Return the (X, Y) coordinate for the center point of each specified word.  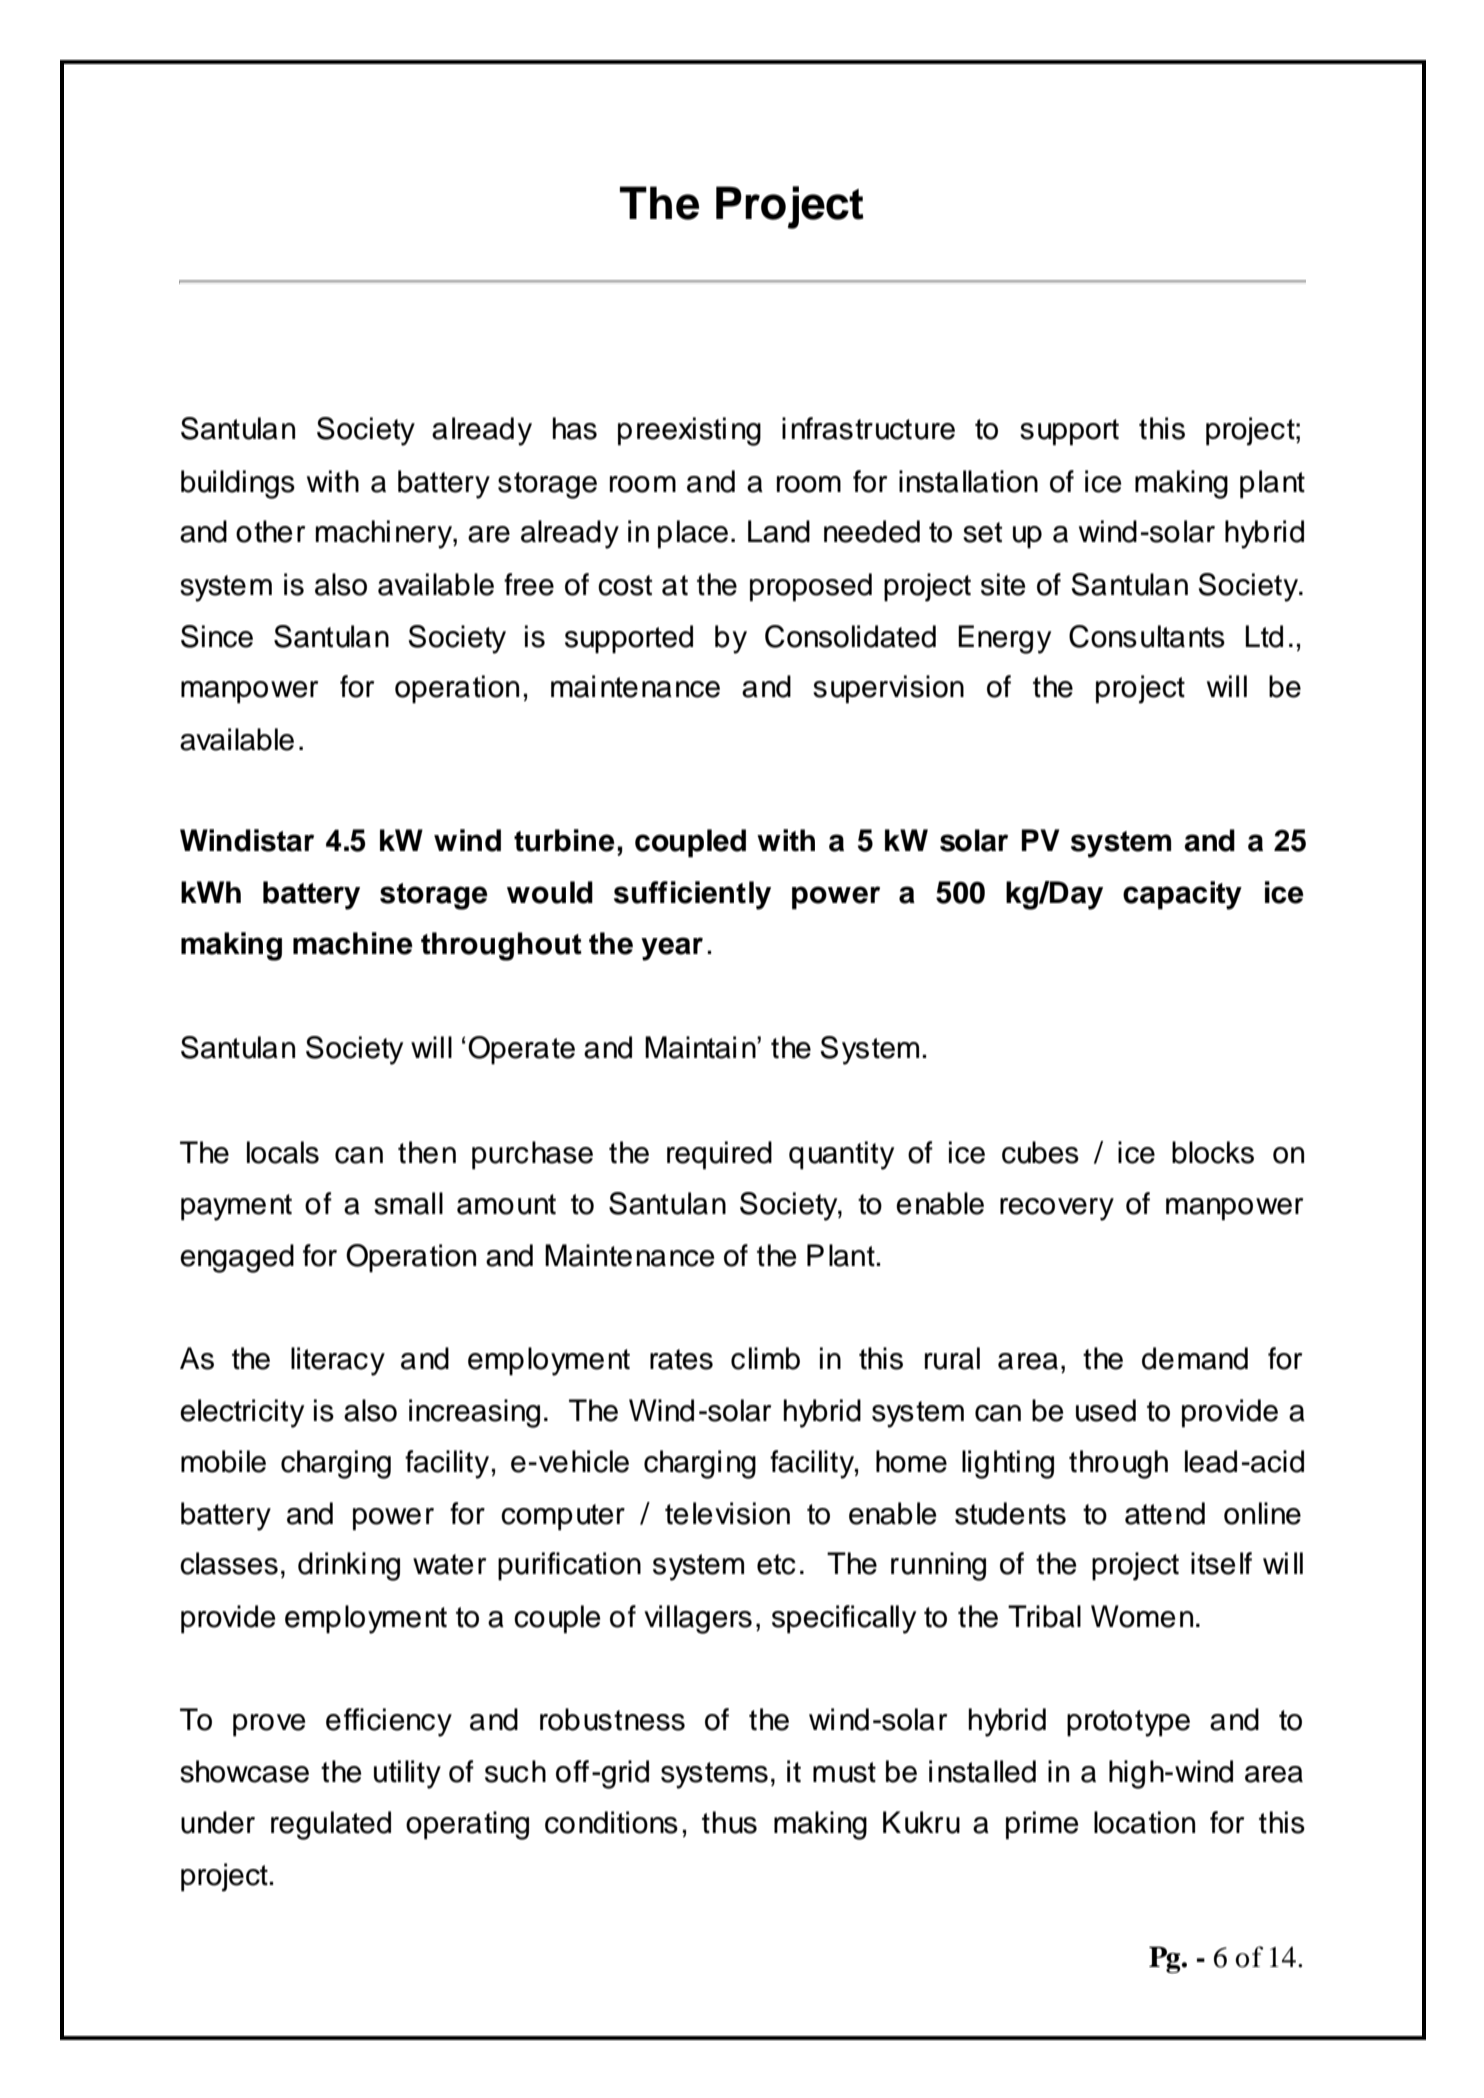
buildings (238, 484)
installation (968, 481)
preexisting (689, 431)
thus (729, 1822)
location (1144, 1822)
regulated (331, 1825)
